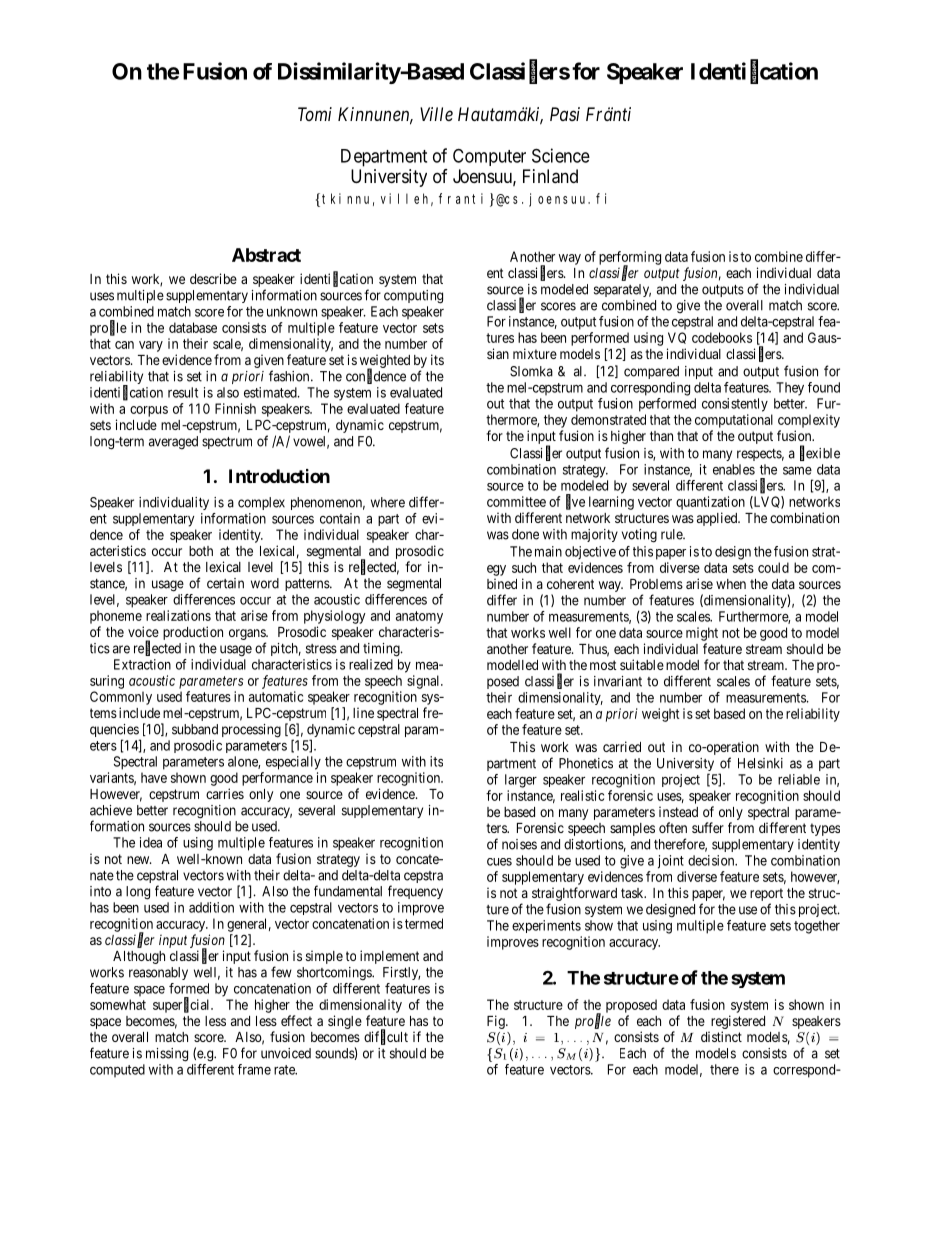 This page has width=952, height=1233. I want to click on Fig, so click(497, 1022).
